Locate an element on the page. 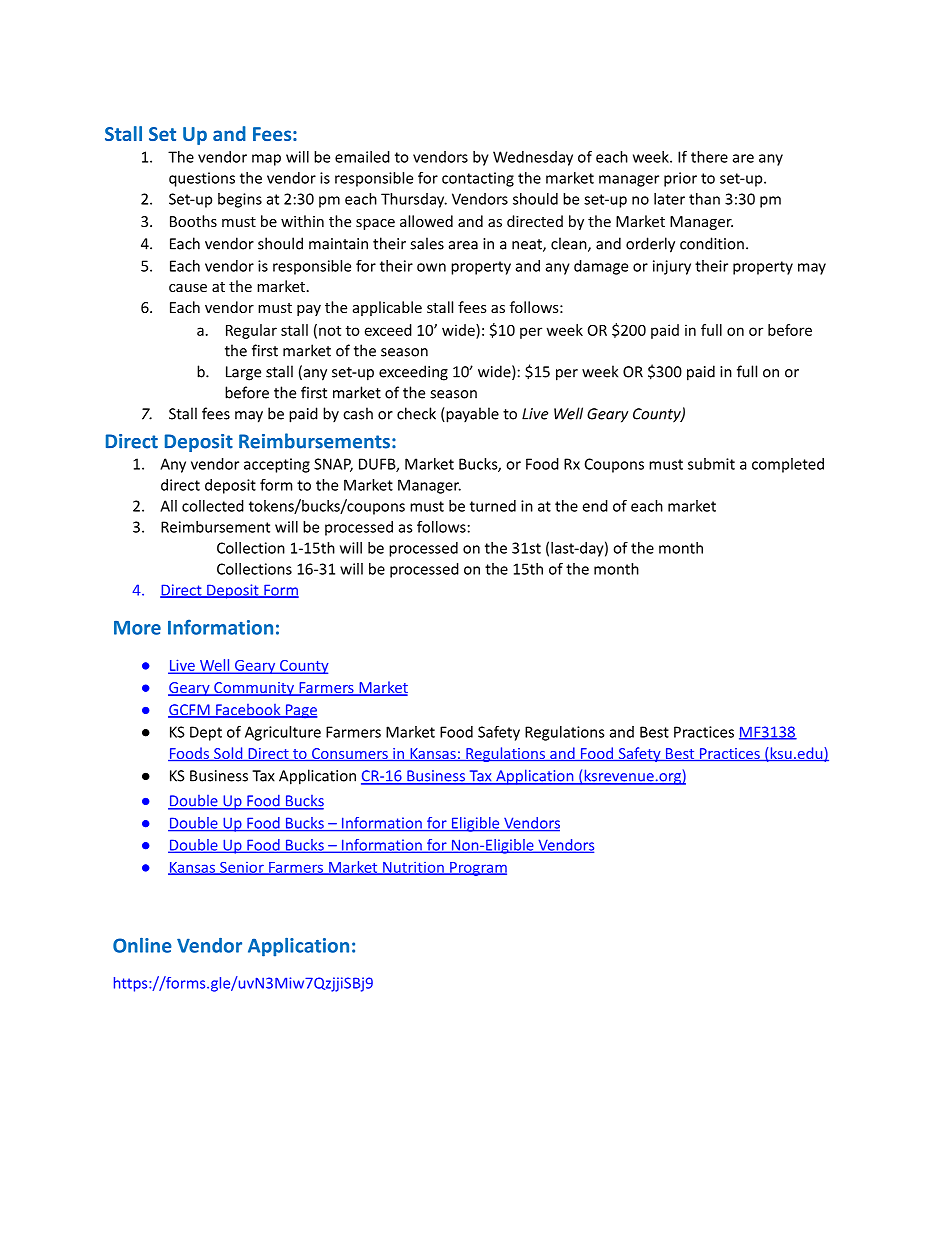 The image size is (952, 1233). Online is located at coordinates (142, 945).
